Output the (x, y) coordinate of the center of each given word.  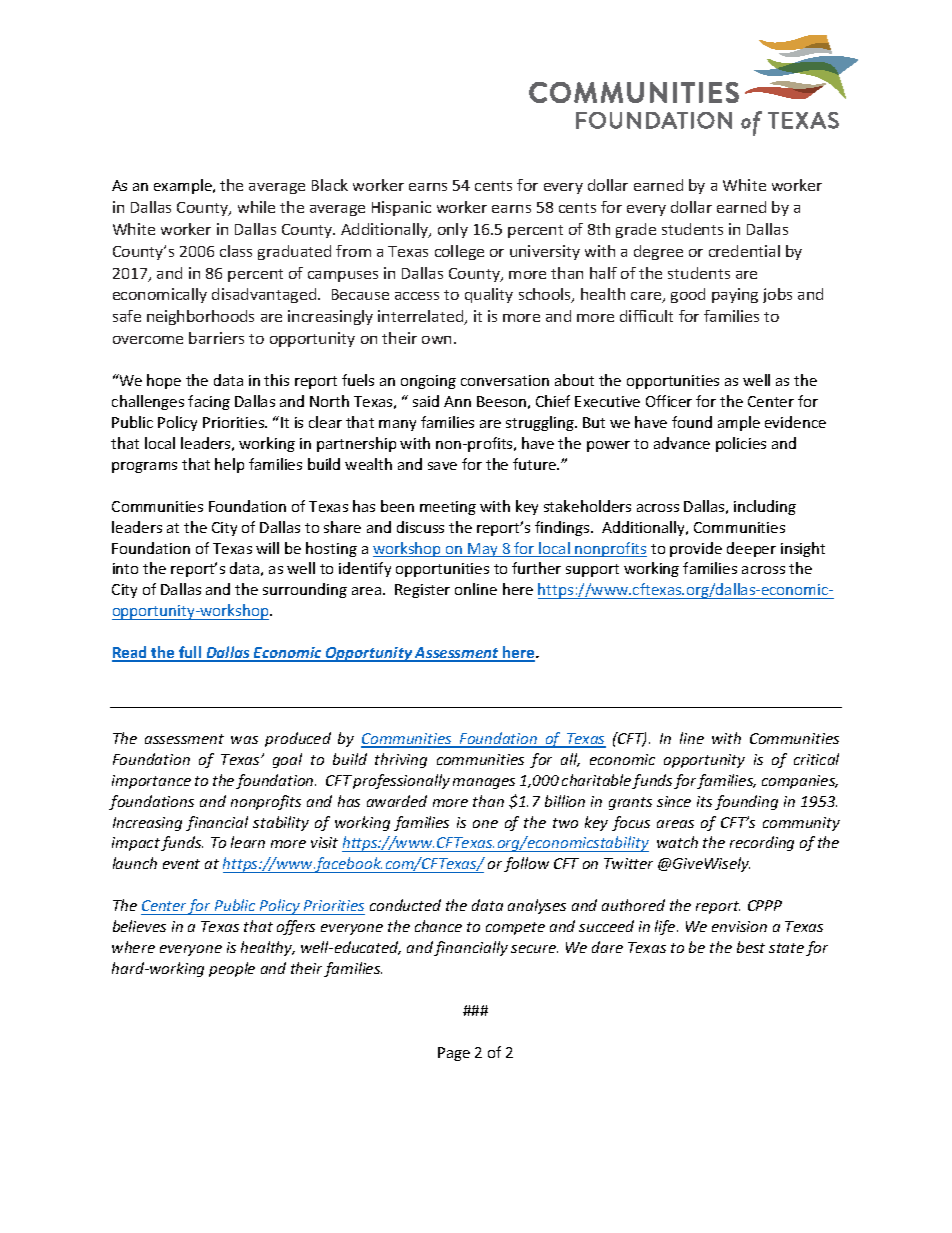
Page (454, 1054)
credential (744, 251)
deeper (751, 549)
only (453, 230)
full (190, 653)
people (232, 969)
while (256, 207)
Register (422, 591)
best (751, 947)
